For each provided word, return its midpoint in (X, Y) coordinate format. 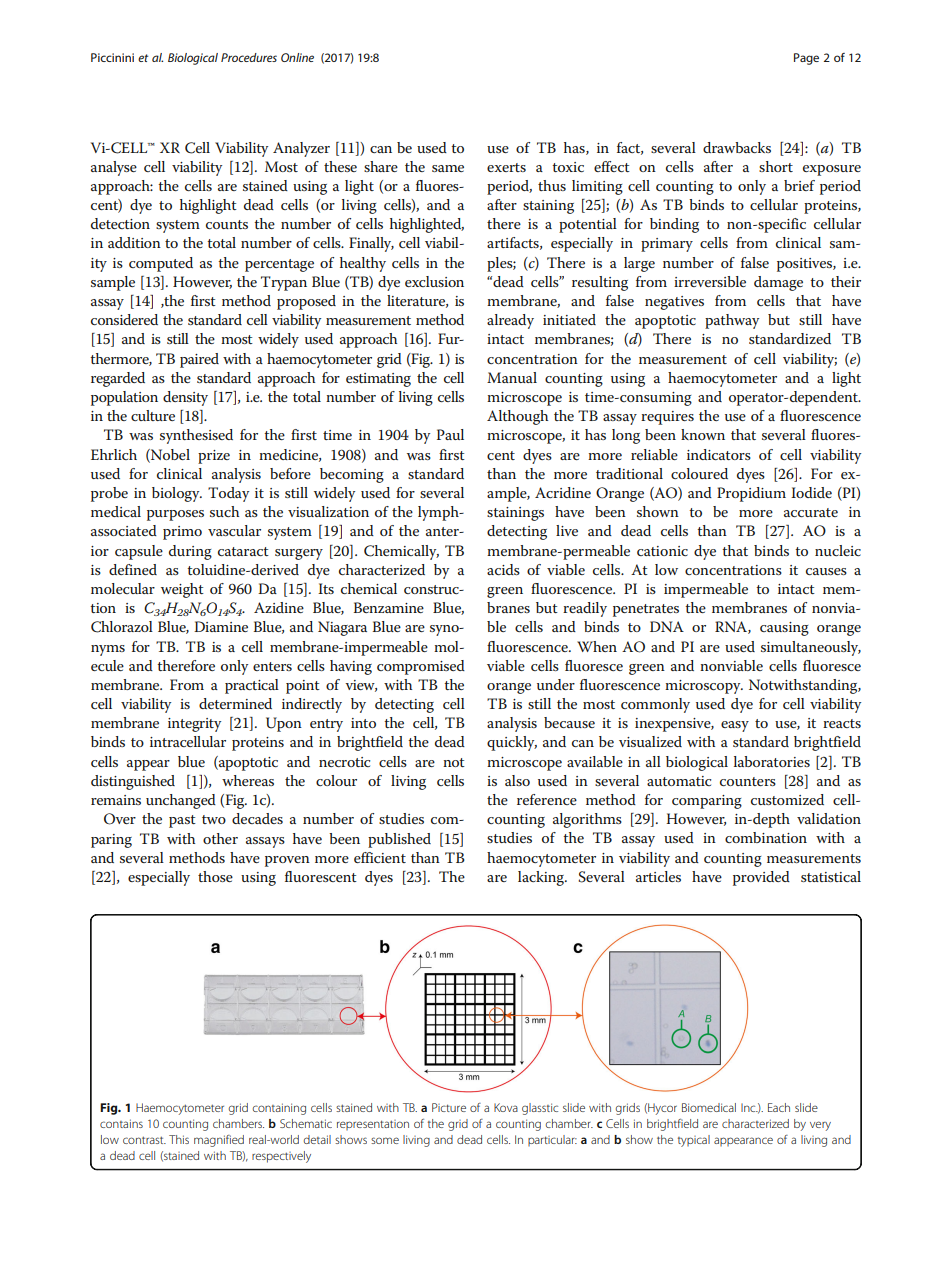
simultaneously (811, 648)
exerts (506, 167)
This (179, 1139)
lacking (542, 878)
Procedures (249, 57)
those (215, 876)
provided (761, 878)
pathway (732, 321)
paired (199, 360)
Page (806, 59)
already (510, 321)
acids (503, 569)
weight (182, 590)
